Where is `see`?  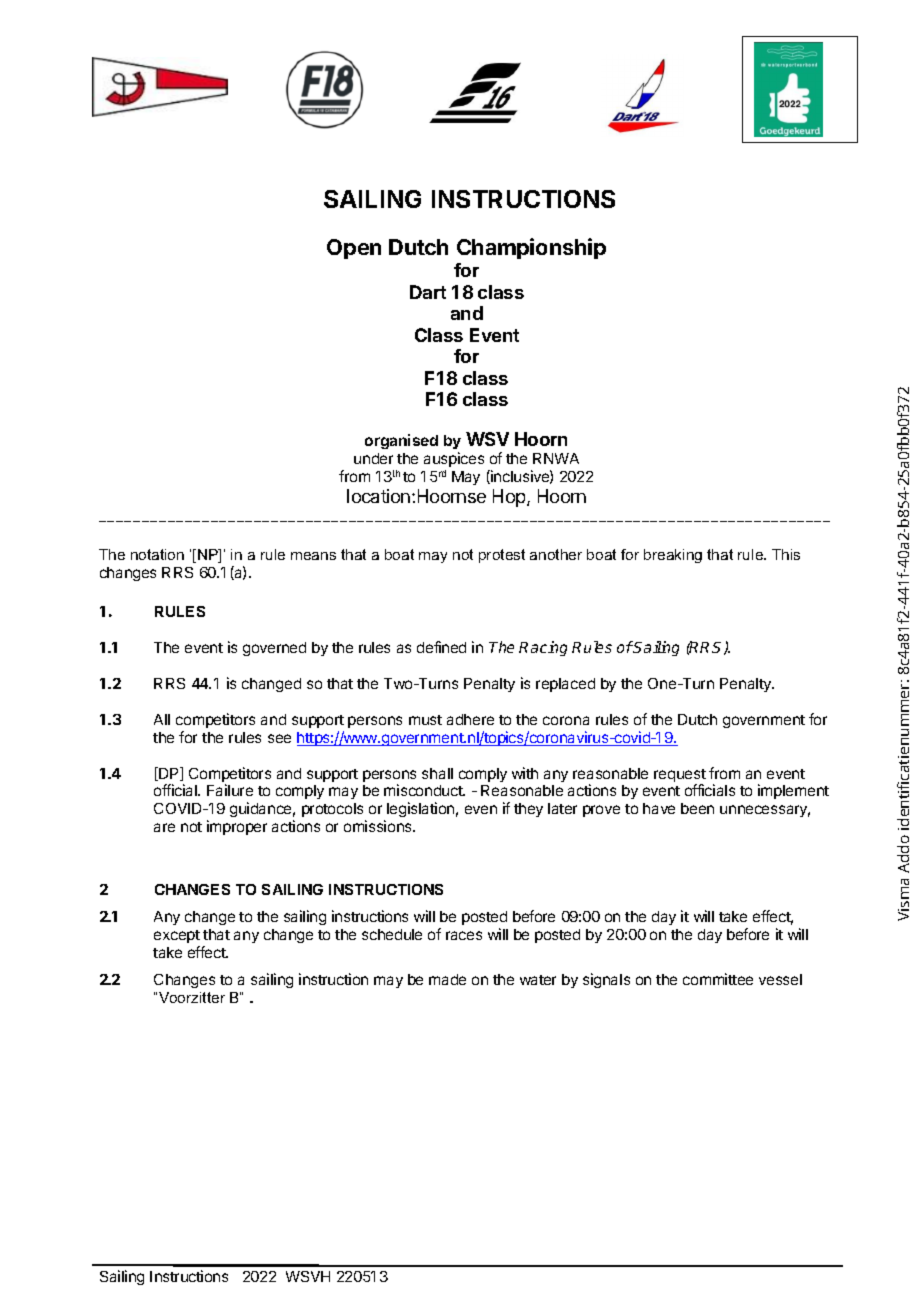 see is located at coordinates (279, 738).
